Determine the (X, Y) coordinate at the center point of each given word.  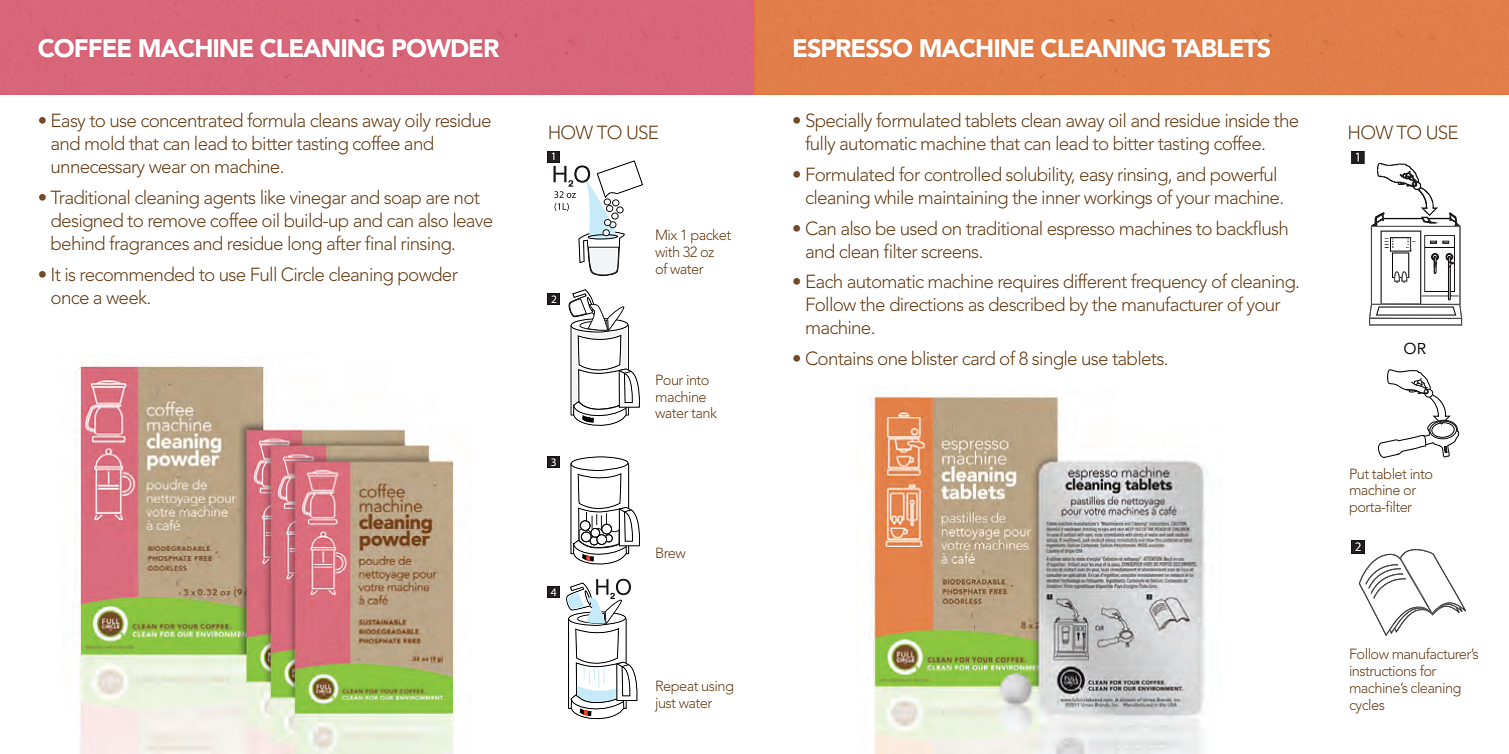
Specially (839, 122)
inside (1247, 120)
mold (104, 143)
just (665, 705)
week (128, 297)
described (1027, 304)
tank (704, 412)
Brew (671, 552)
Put (1359, 473)
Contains (839, 358)
